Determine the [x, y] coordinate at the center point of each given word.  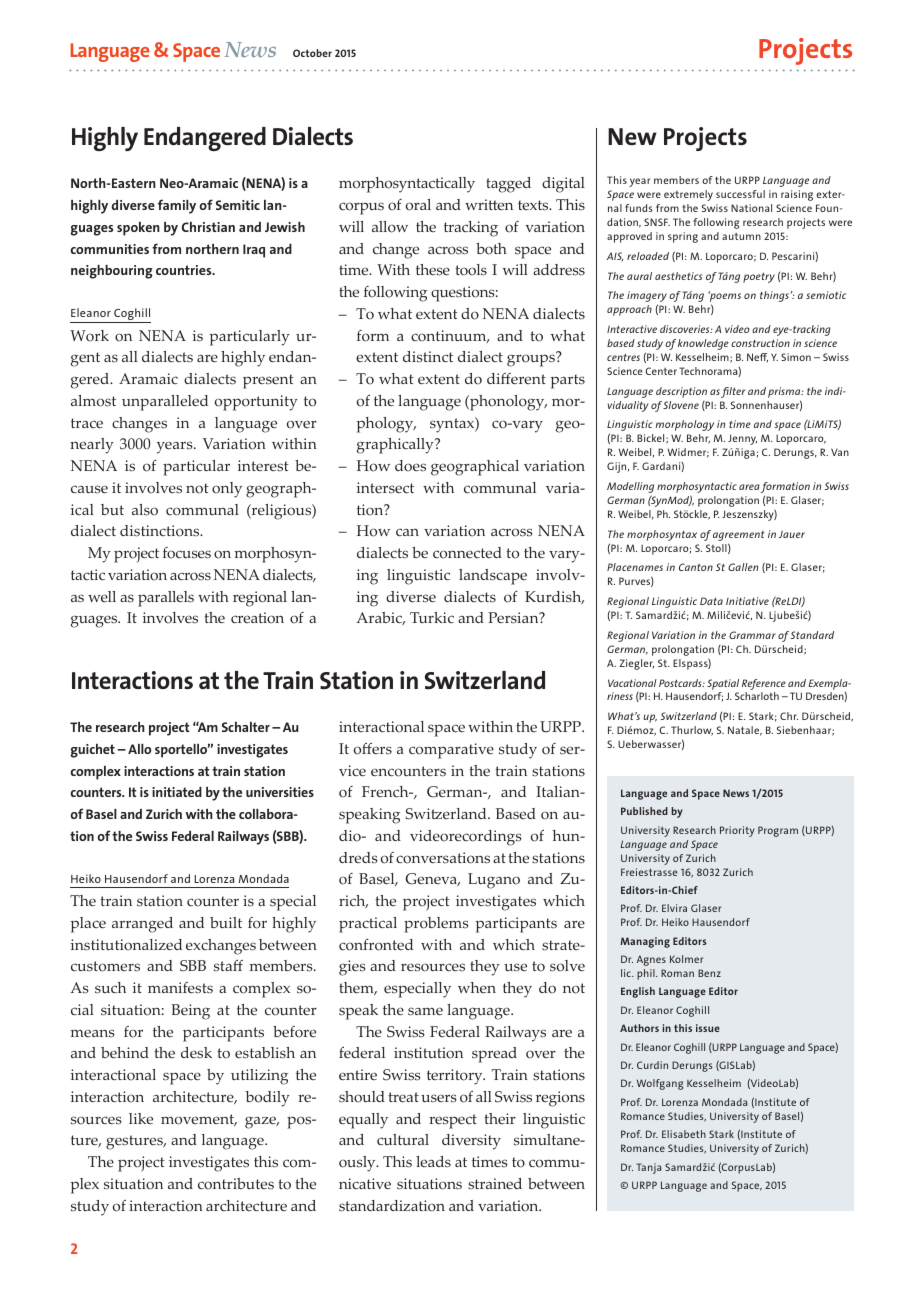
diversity [471, 1142]
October [312, 53]
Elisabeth [684, 1134]
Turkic [432, 617]
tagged [508, 185]
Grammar [752, 635]
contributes [236, 1184]
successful [740, 194]
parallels [166, 599]
